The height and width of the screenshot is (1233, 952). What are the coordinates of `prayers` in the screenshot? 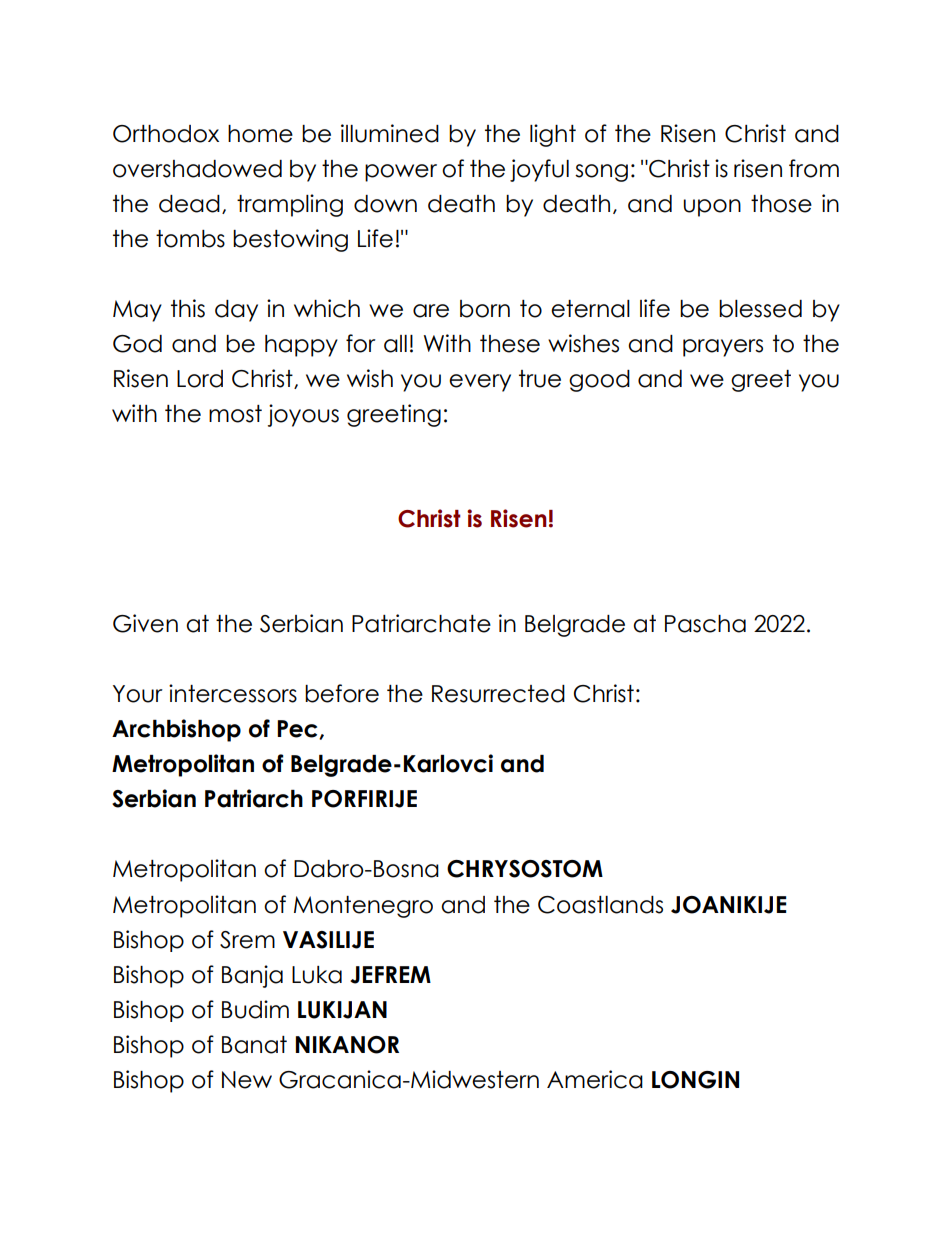 It's located at (723, 348).
